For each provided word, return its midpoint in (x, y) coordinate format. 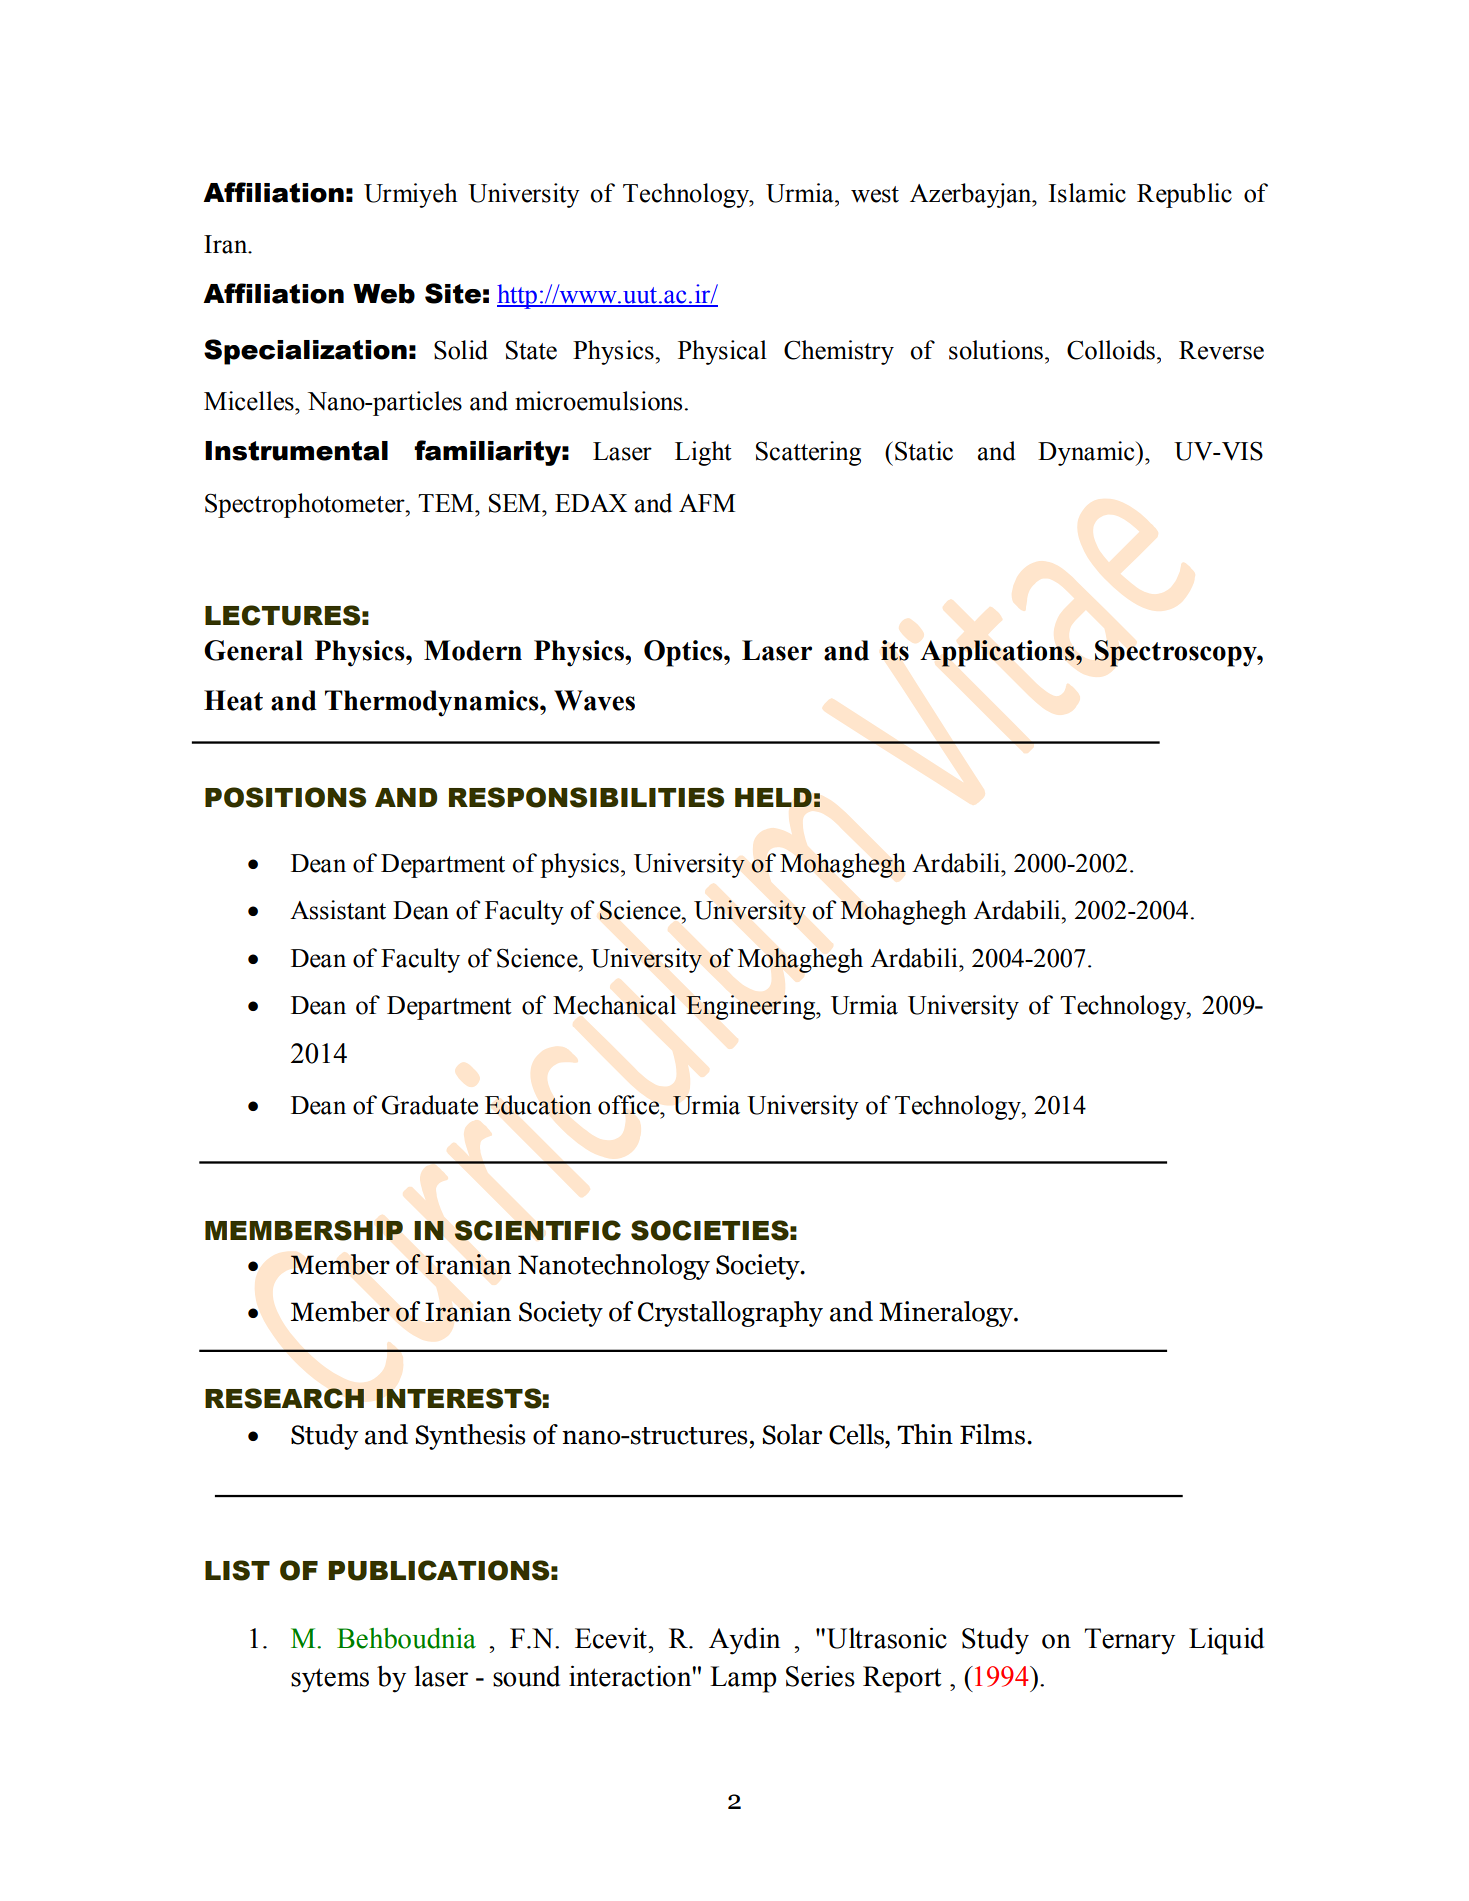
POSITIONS (285, 797)
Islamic (1087, 193)
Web (384, 294)
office (630, 1105)
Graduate (430, 1105)
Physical (722, 352)
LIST (237, 1570)
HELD (773, 797)
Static (924, 451)
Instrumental (296, 451)
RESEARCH (284, 1398)
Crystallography (730, 1314)
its (895, 650)
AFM (707, 503)
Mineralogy (947, 1314)
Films (992, 1434)
